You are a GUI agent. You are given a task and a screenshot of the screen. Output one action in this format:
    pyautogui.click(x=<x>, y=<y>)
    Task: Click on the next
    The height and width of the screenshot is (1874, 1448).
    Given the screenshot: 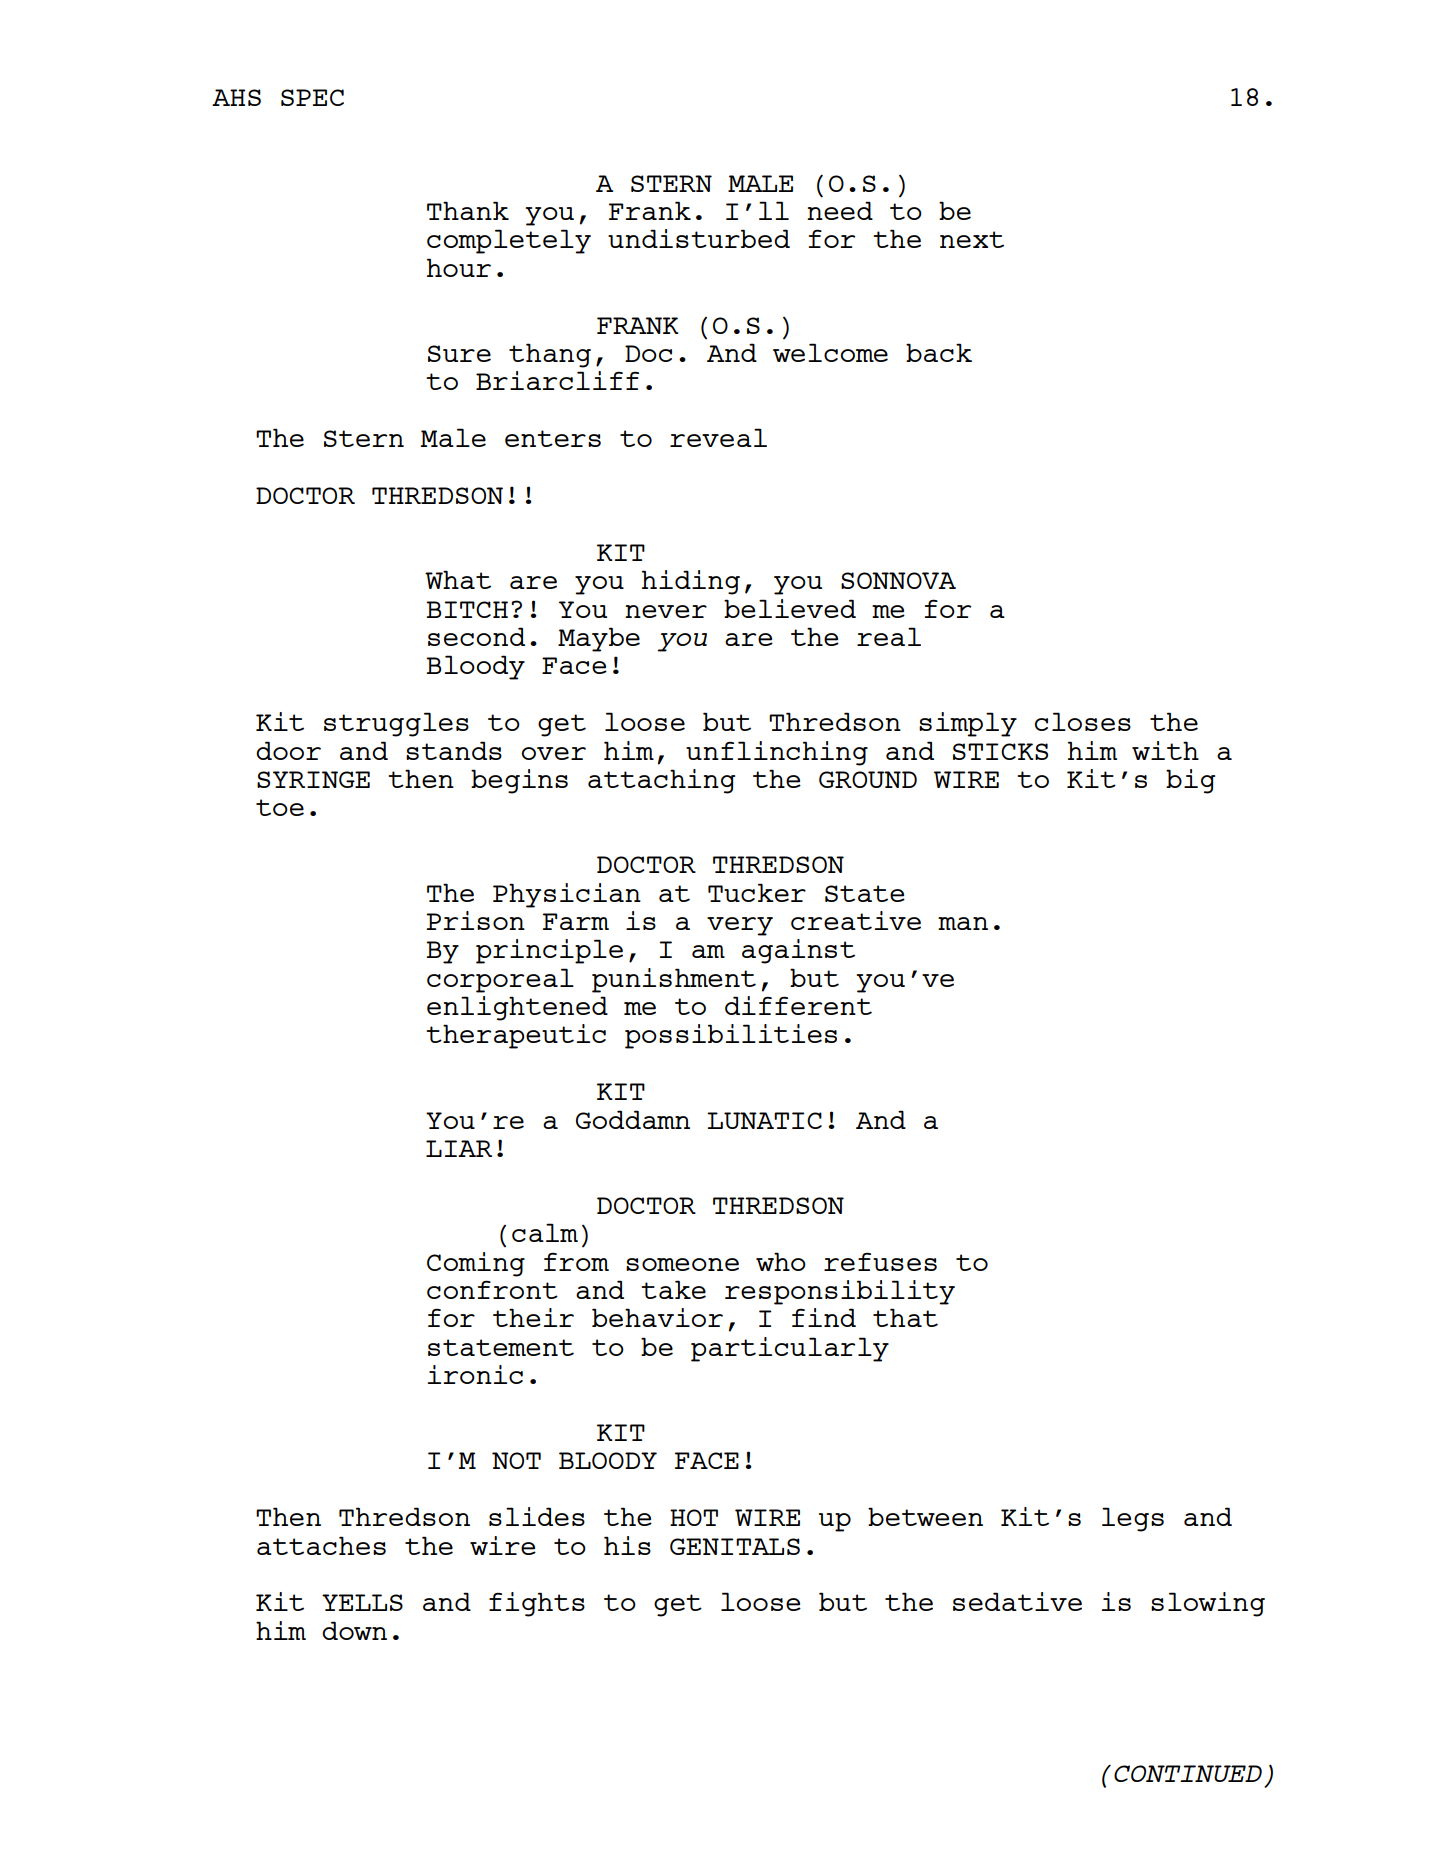 What is the action you would take?
    pyautogui.click(x=972, y=239)
